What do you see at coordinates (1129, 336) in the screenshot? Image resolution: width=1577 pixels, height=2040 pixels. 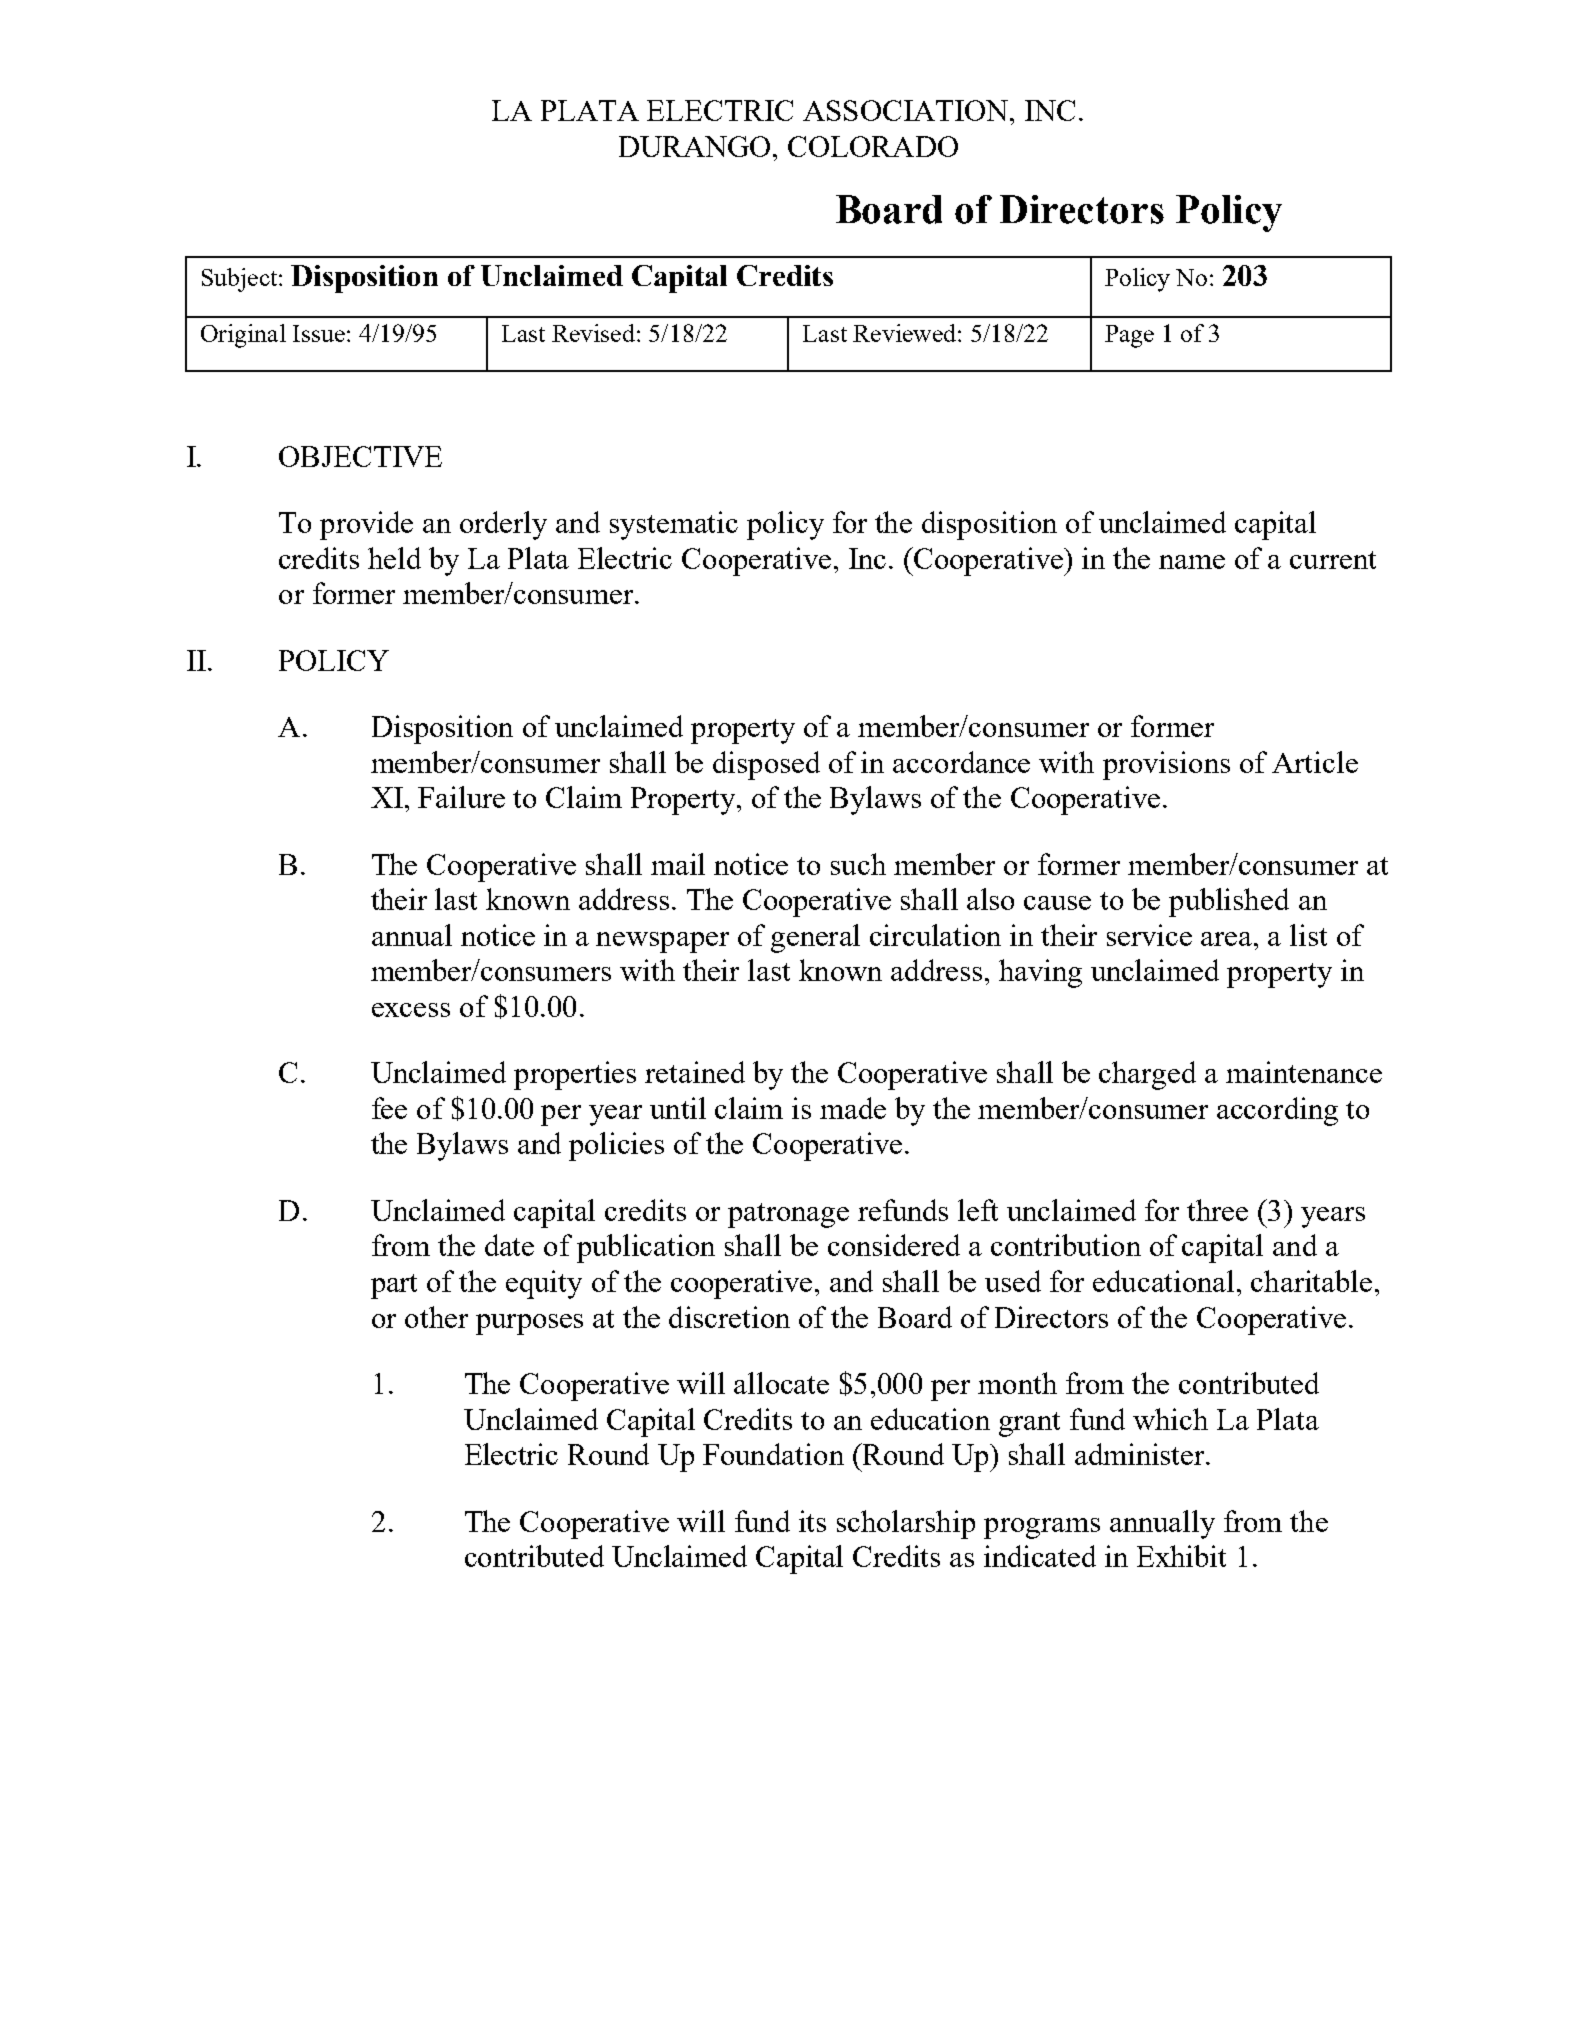 I see `Page` at bounding box center [1129, 336].
